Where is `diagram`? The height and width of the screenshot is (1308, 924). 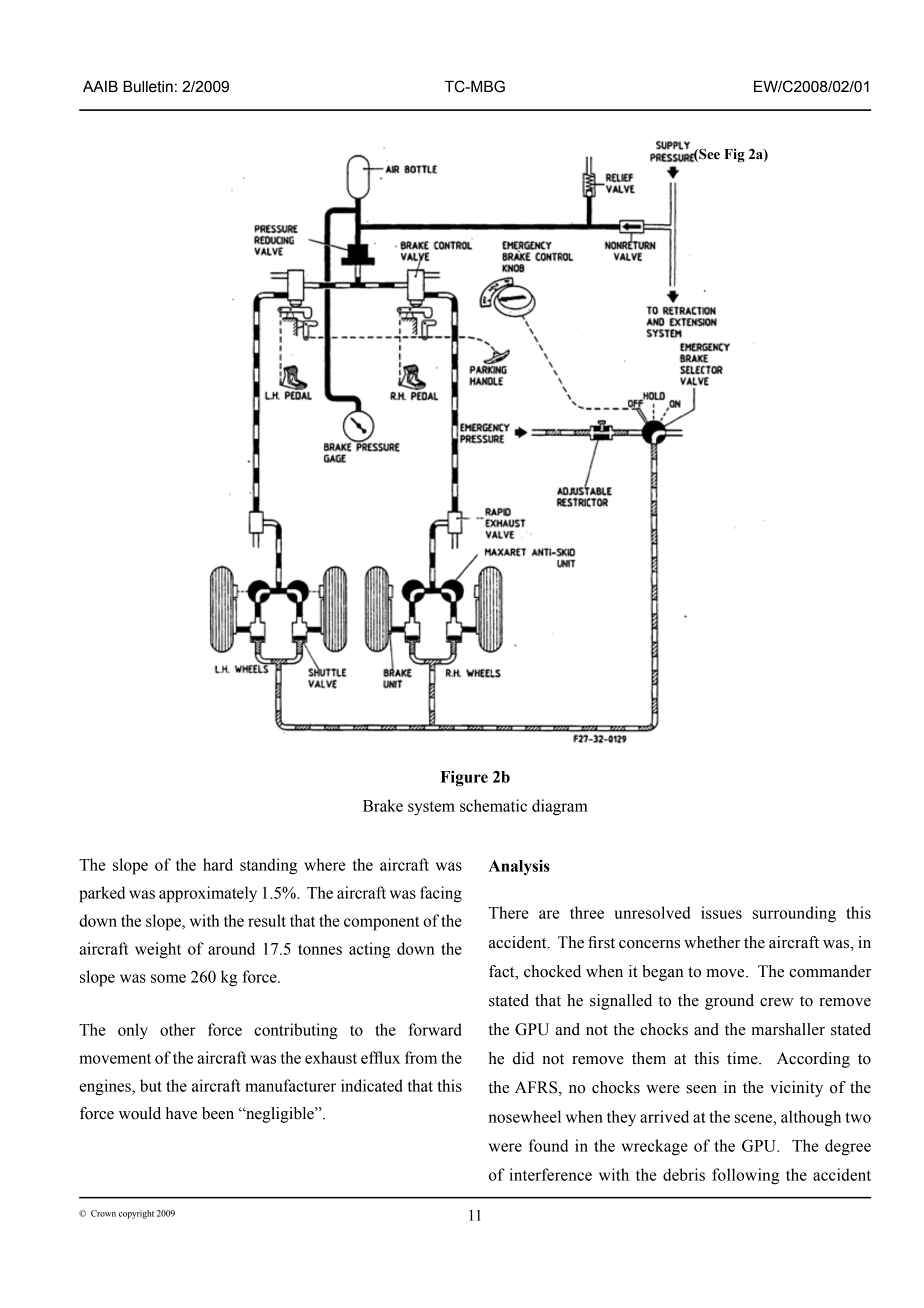 diagram is located at coordinates (560, 807).
